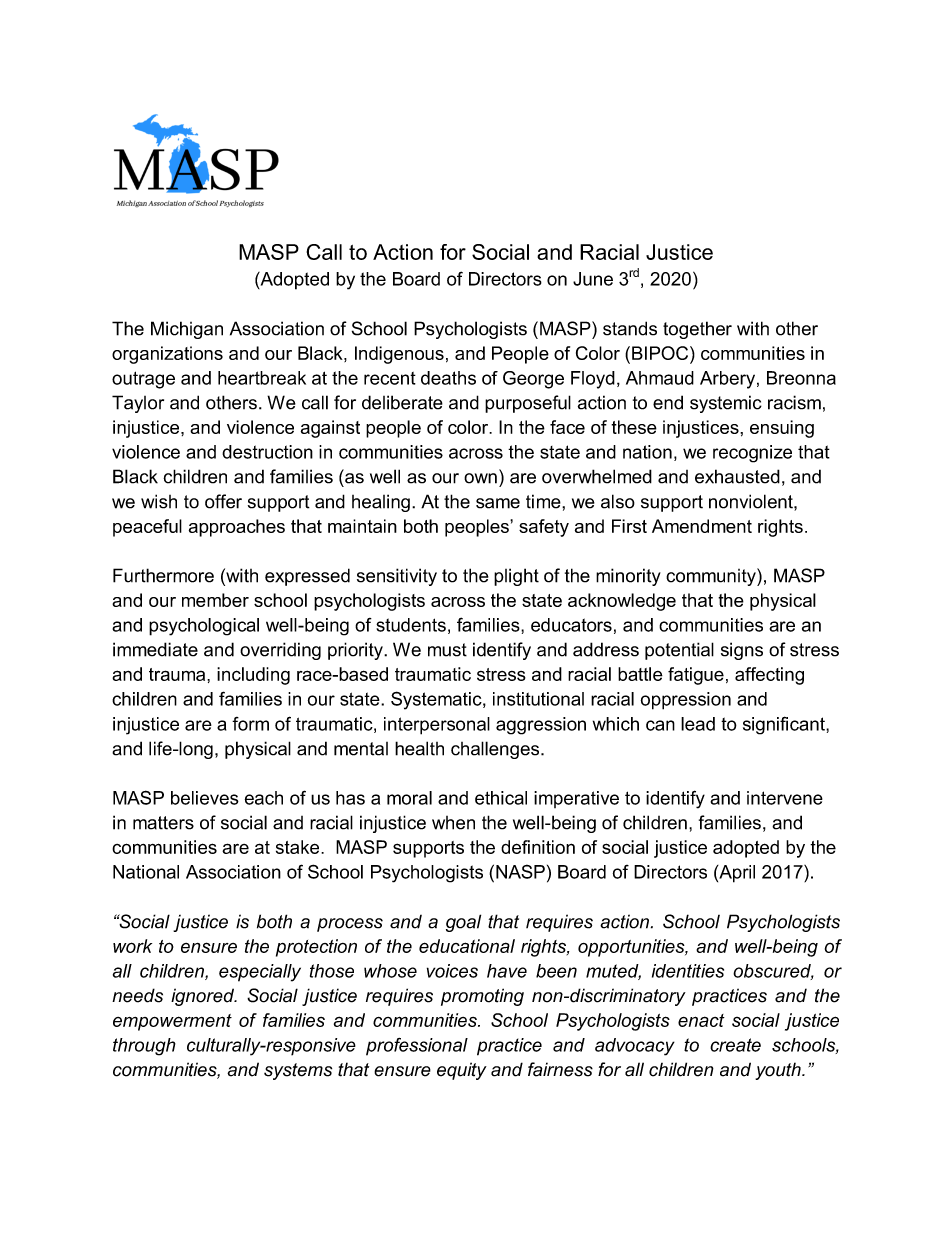  Describe the element at coordinates (215, 600) in the screenshot. I see `member` at that location.
